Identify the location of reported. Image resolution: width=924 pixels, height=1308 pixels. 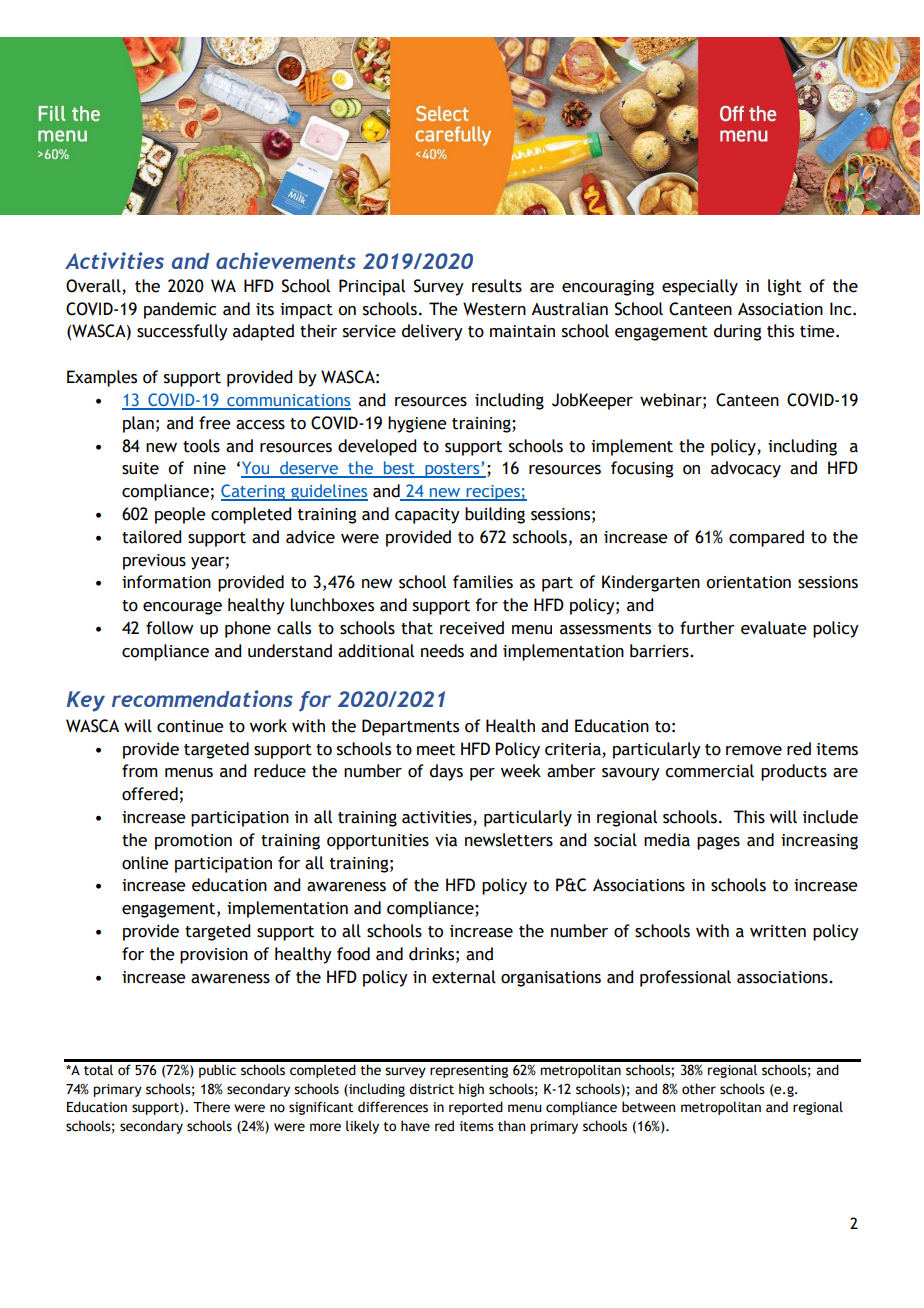
(476, 1108).
